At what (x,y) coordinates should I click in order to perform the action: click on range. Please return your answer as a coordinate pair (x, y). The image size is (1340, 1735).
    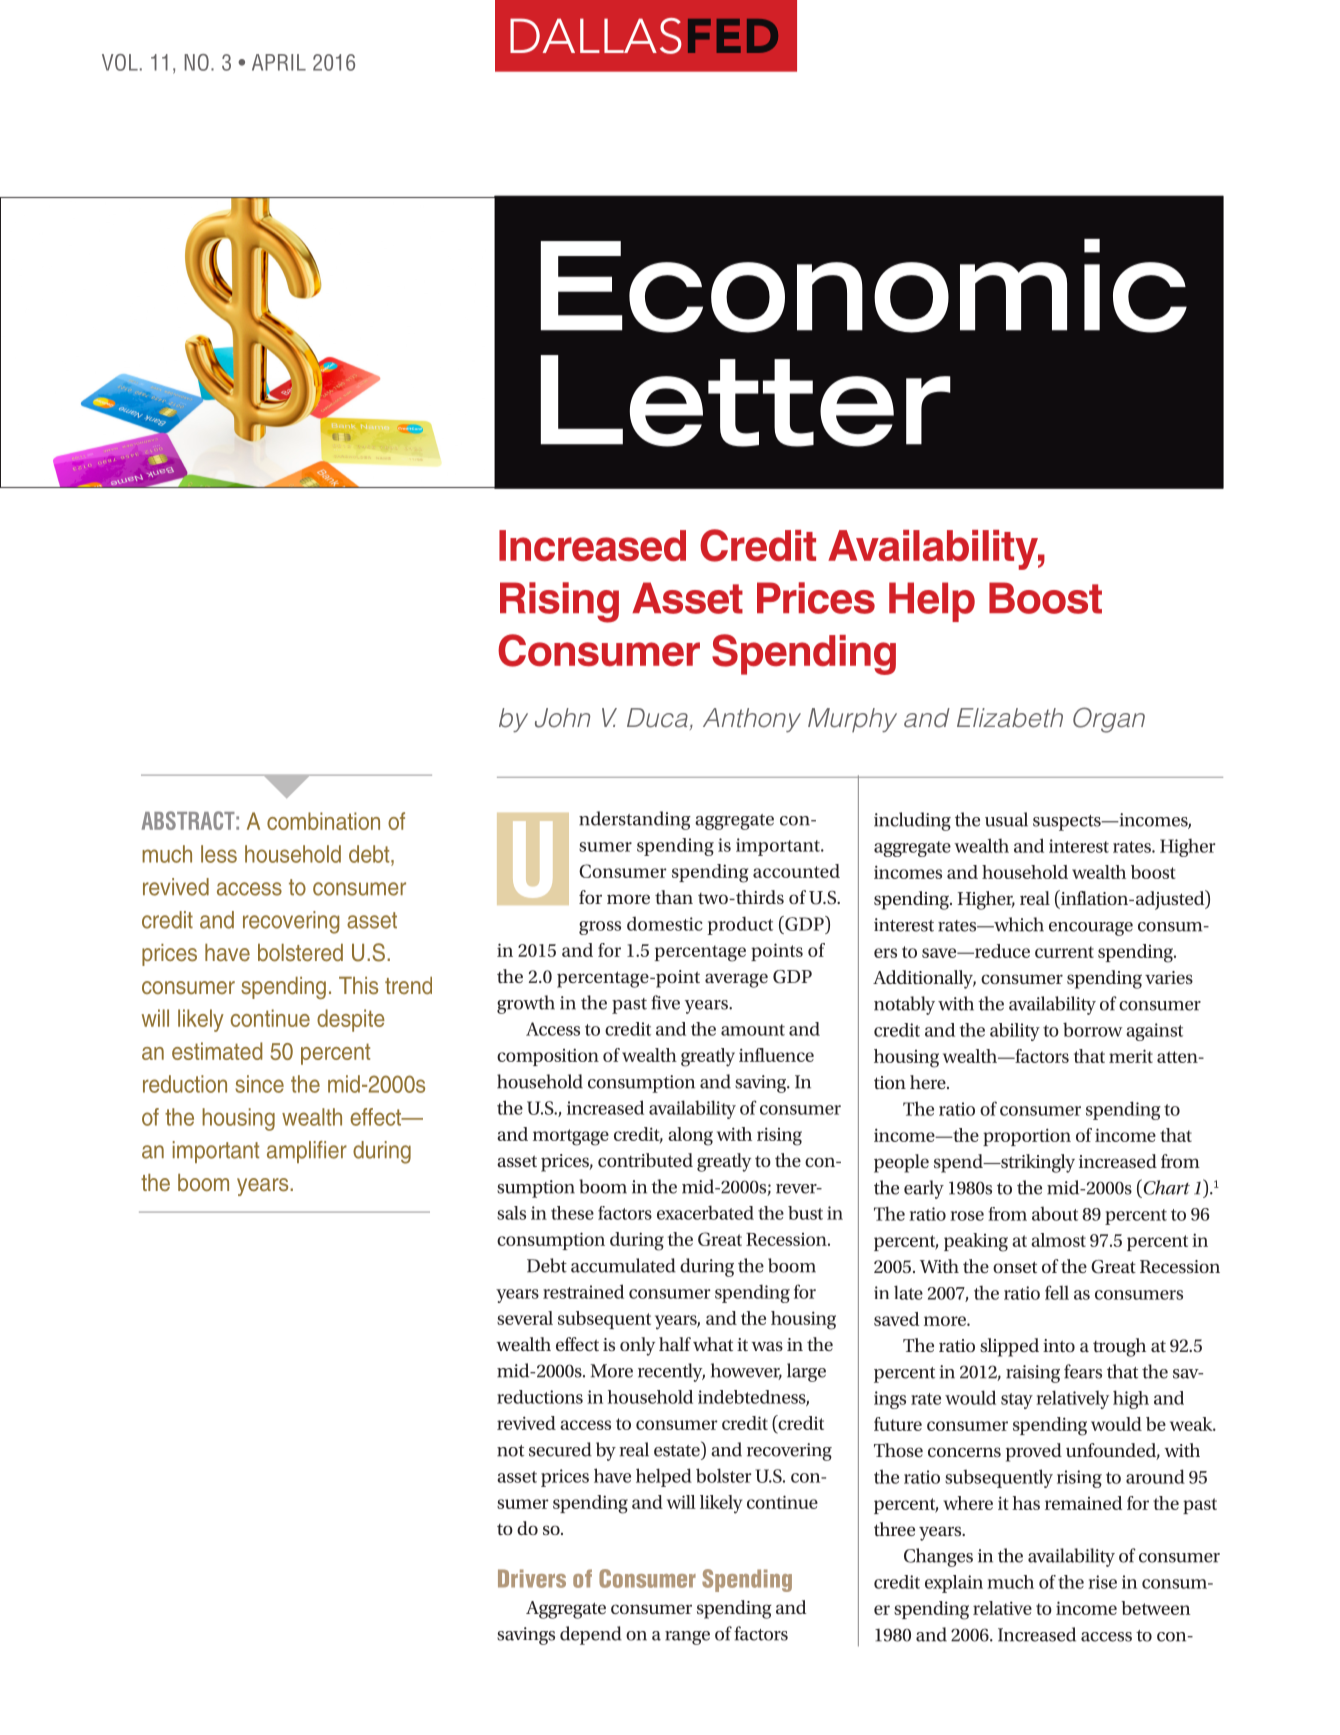
    Looking at the image, I should click on (687, 1638).
